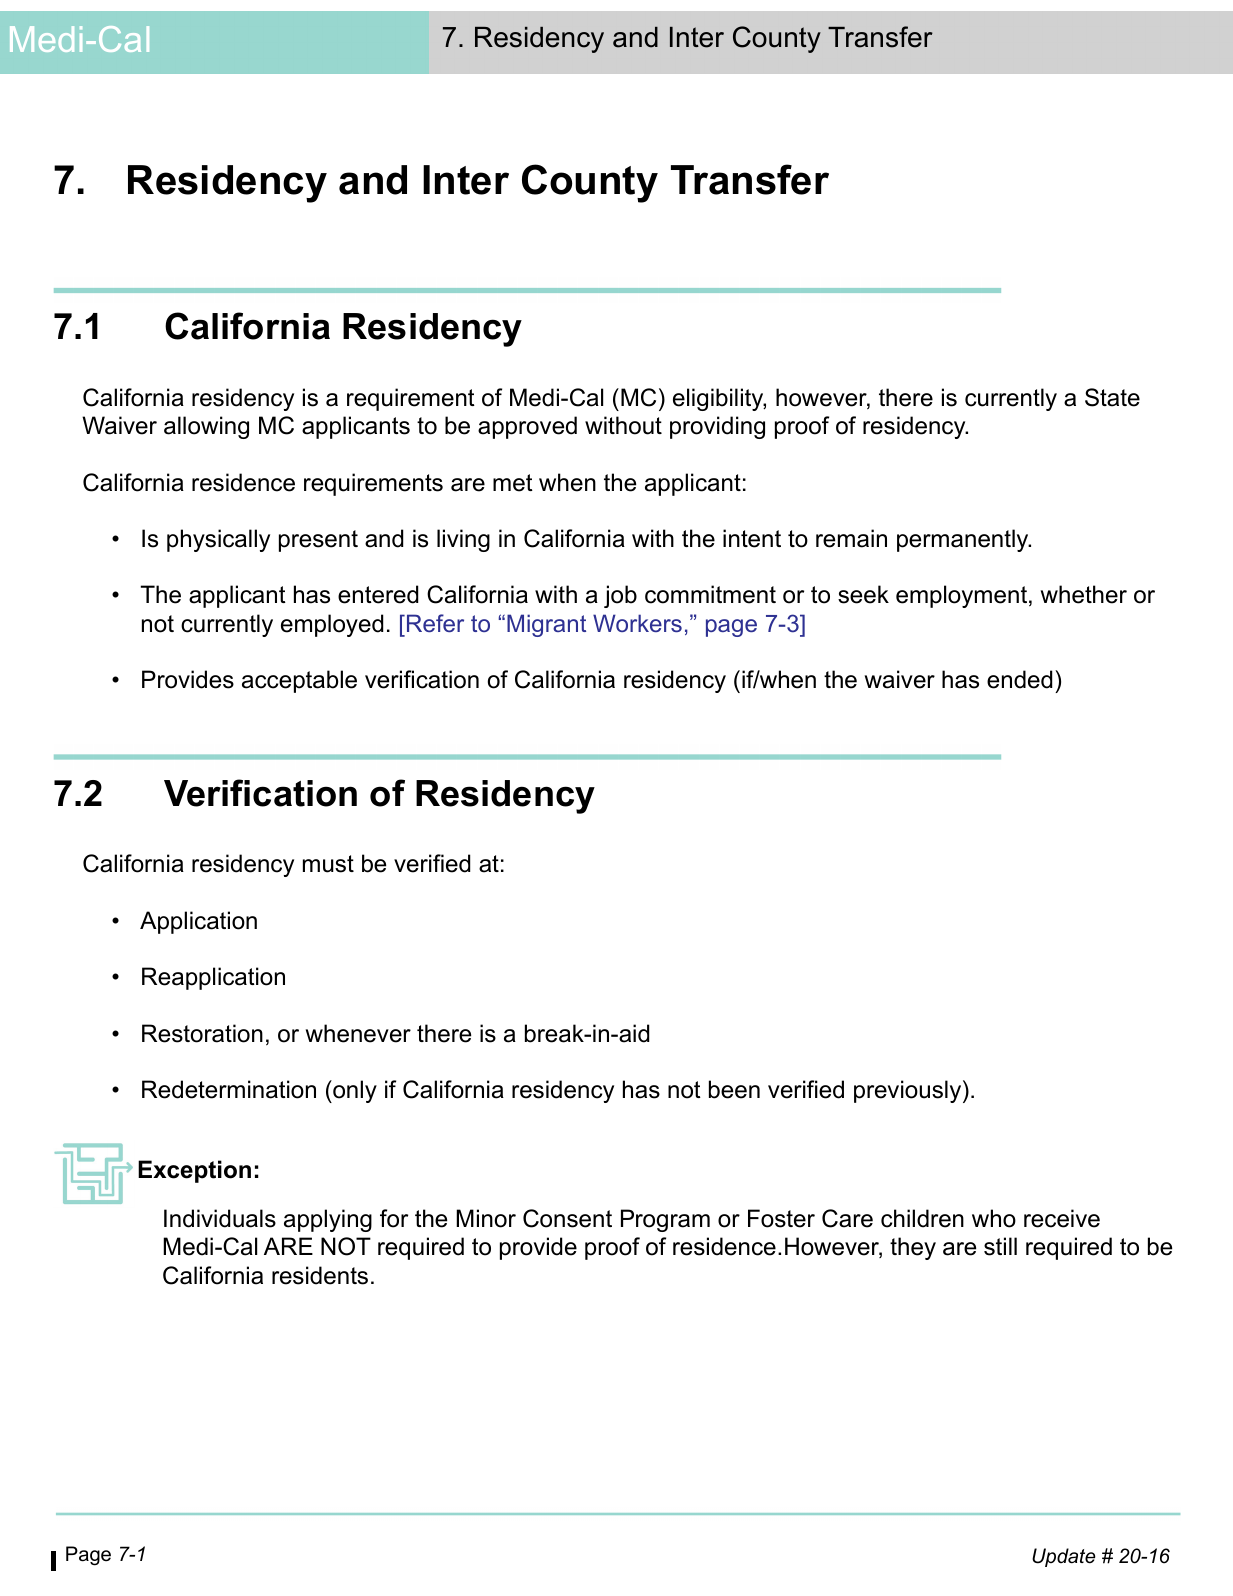 Image resolution: width=1233 pixels, height=1596 pixels. I want to click on must, so click(328, 864).
